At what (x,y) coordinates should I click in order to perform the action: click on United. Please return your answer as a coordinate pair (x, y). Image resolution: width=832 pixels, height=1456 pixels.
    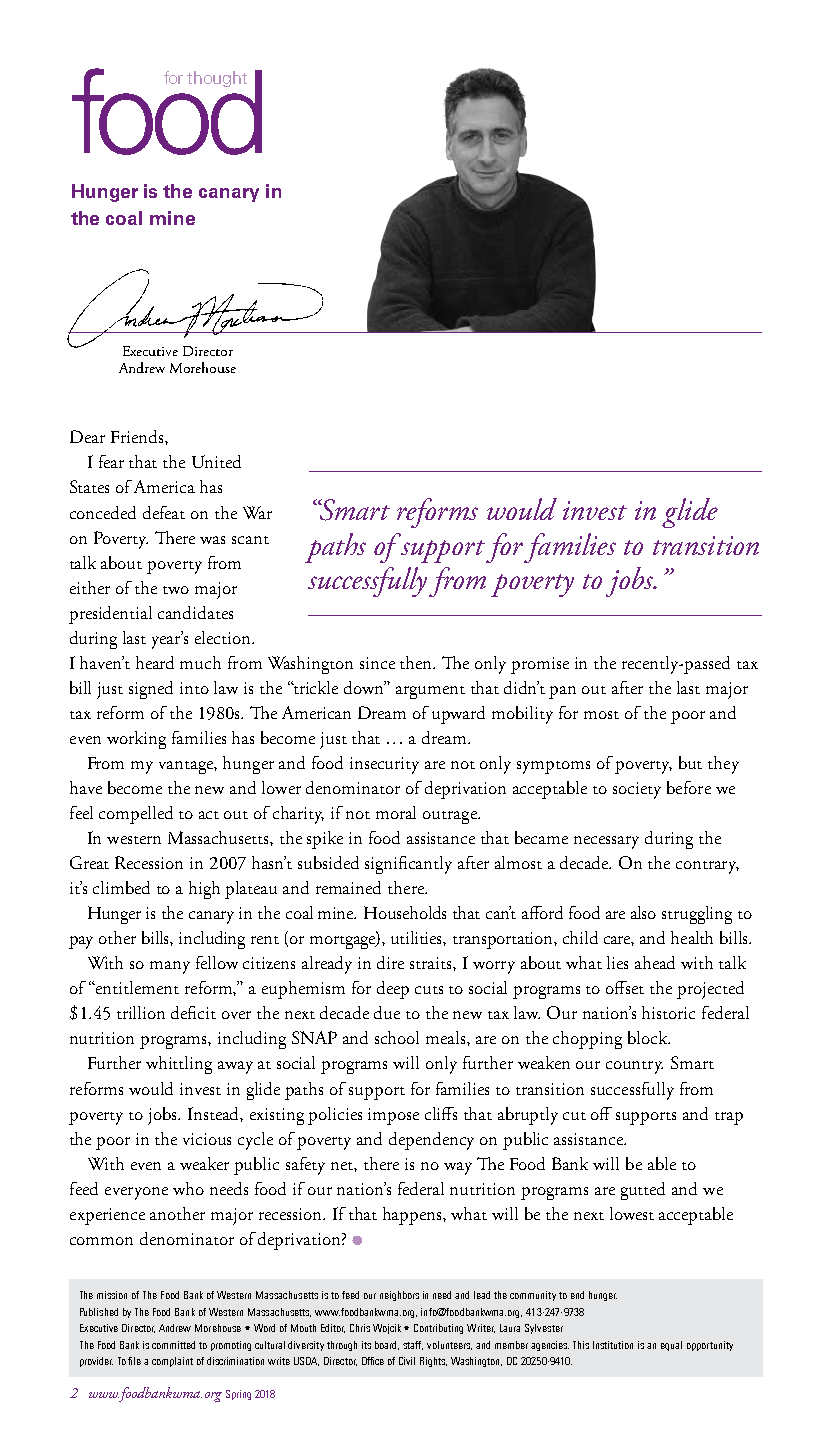
    Looking at the image, I should click on (216, 461).
